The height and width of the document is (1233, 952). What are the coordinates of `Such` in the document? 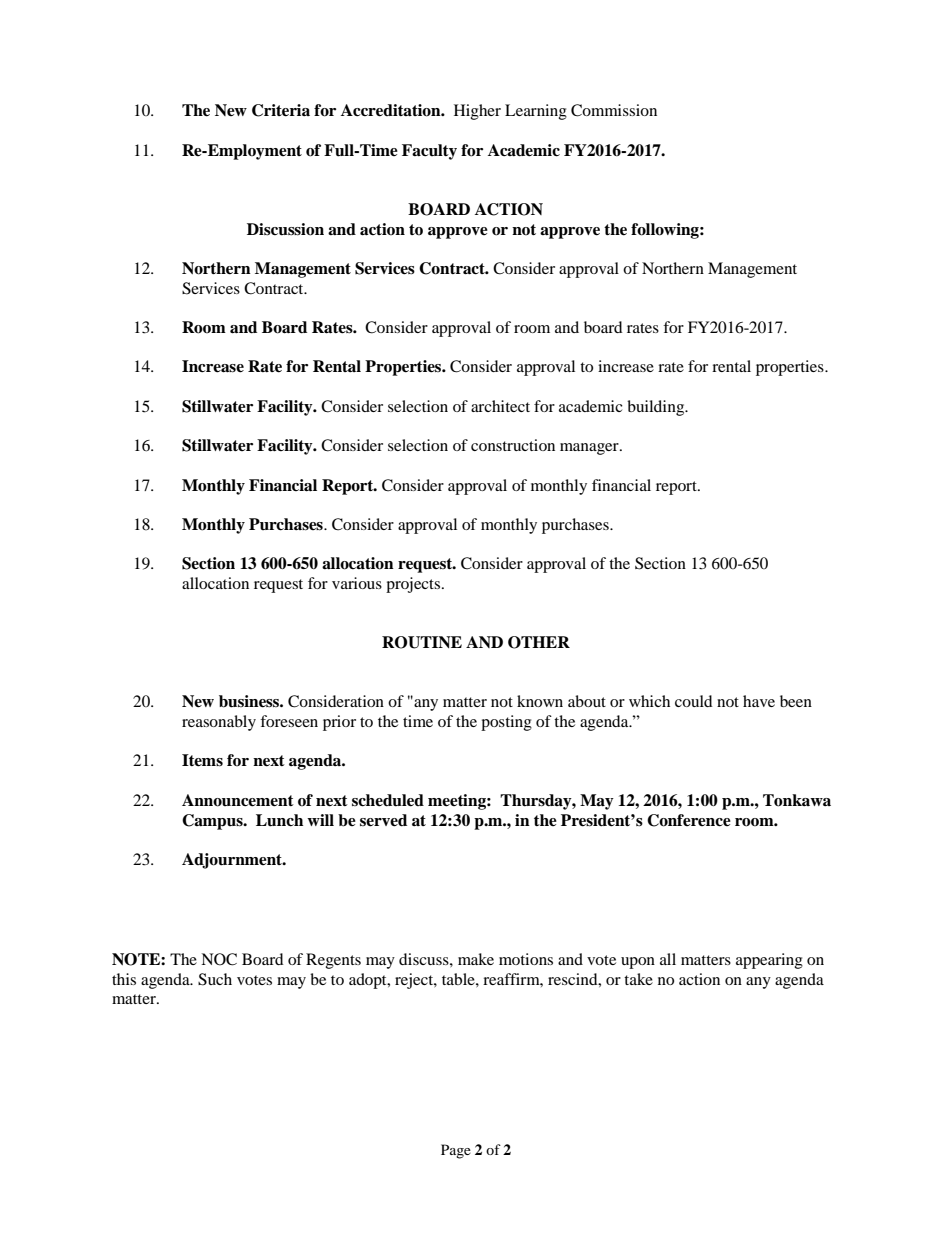 It's located at (215, 979).
